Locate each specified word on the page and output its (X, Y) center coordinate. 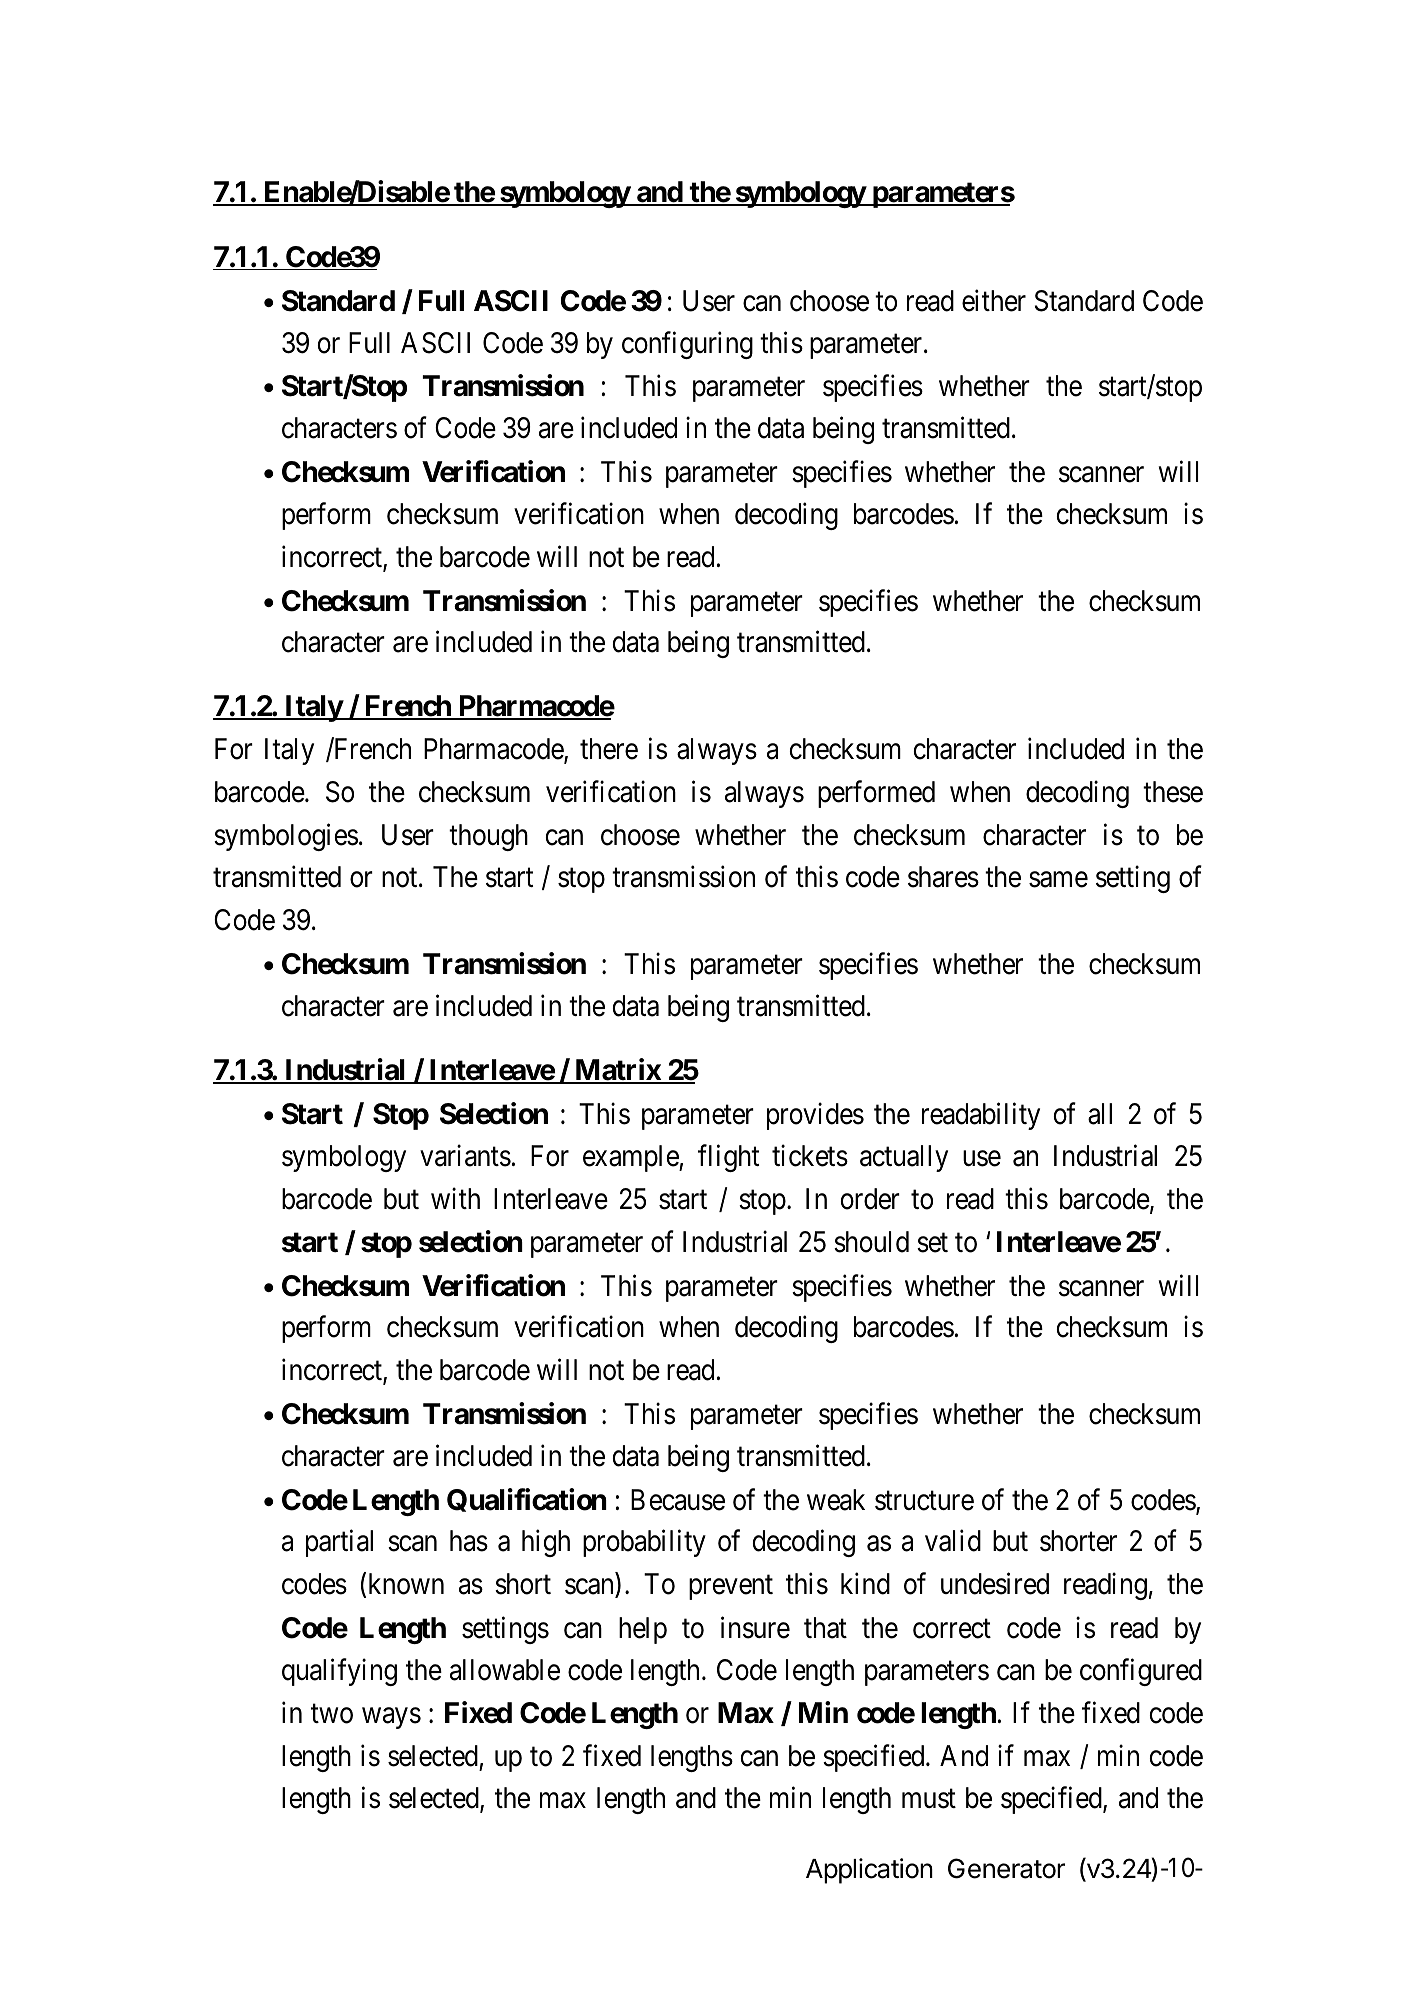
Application (869, 1871)
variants (465, 1156)
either (994, 300)
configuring (687, 345)
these (1173, 792)
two (332, 1714)
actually (904, 1158)
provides (815, 1116)
